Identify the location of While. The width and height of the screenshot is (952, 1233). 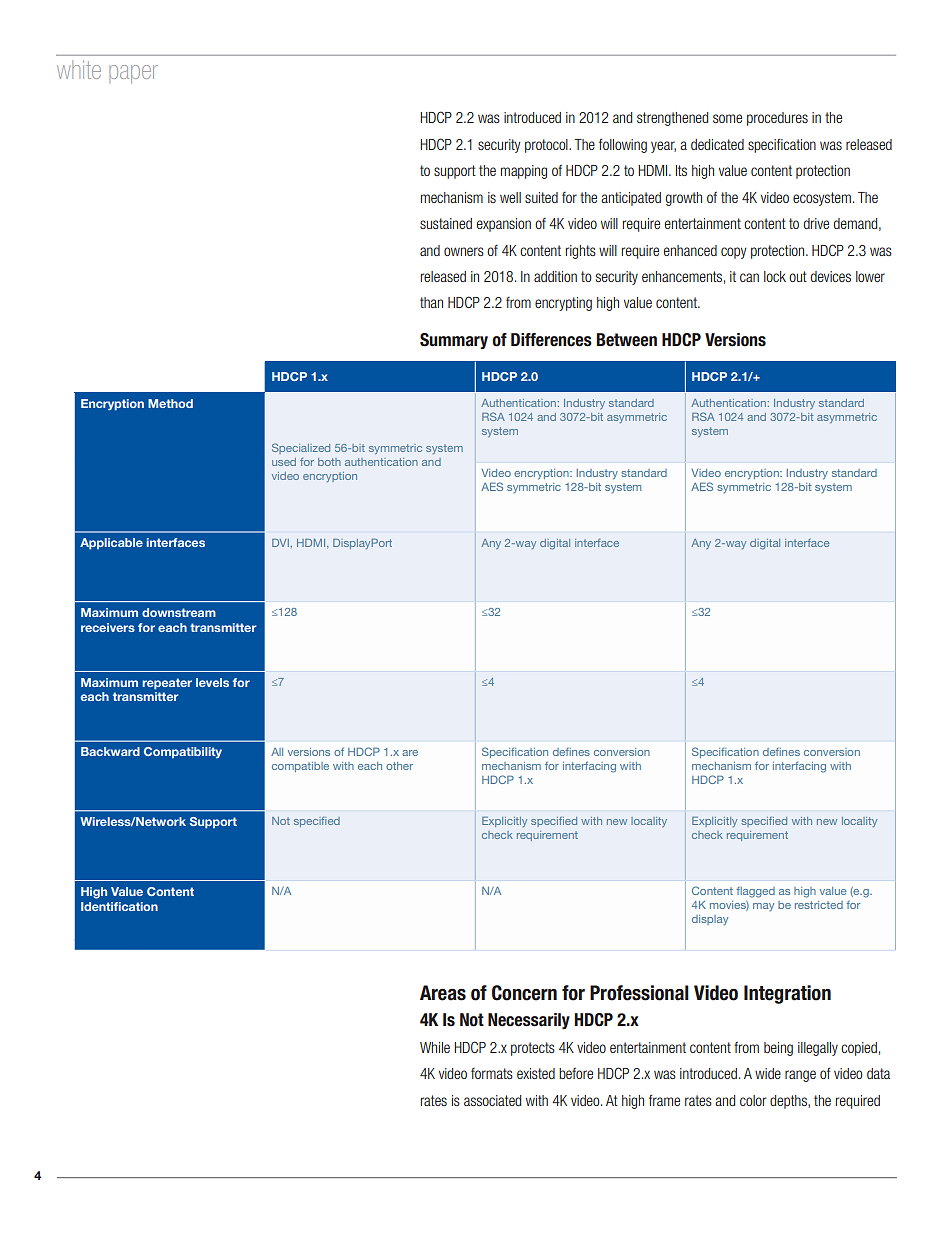
(435, 1047).
